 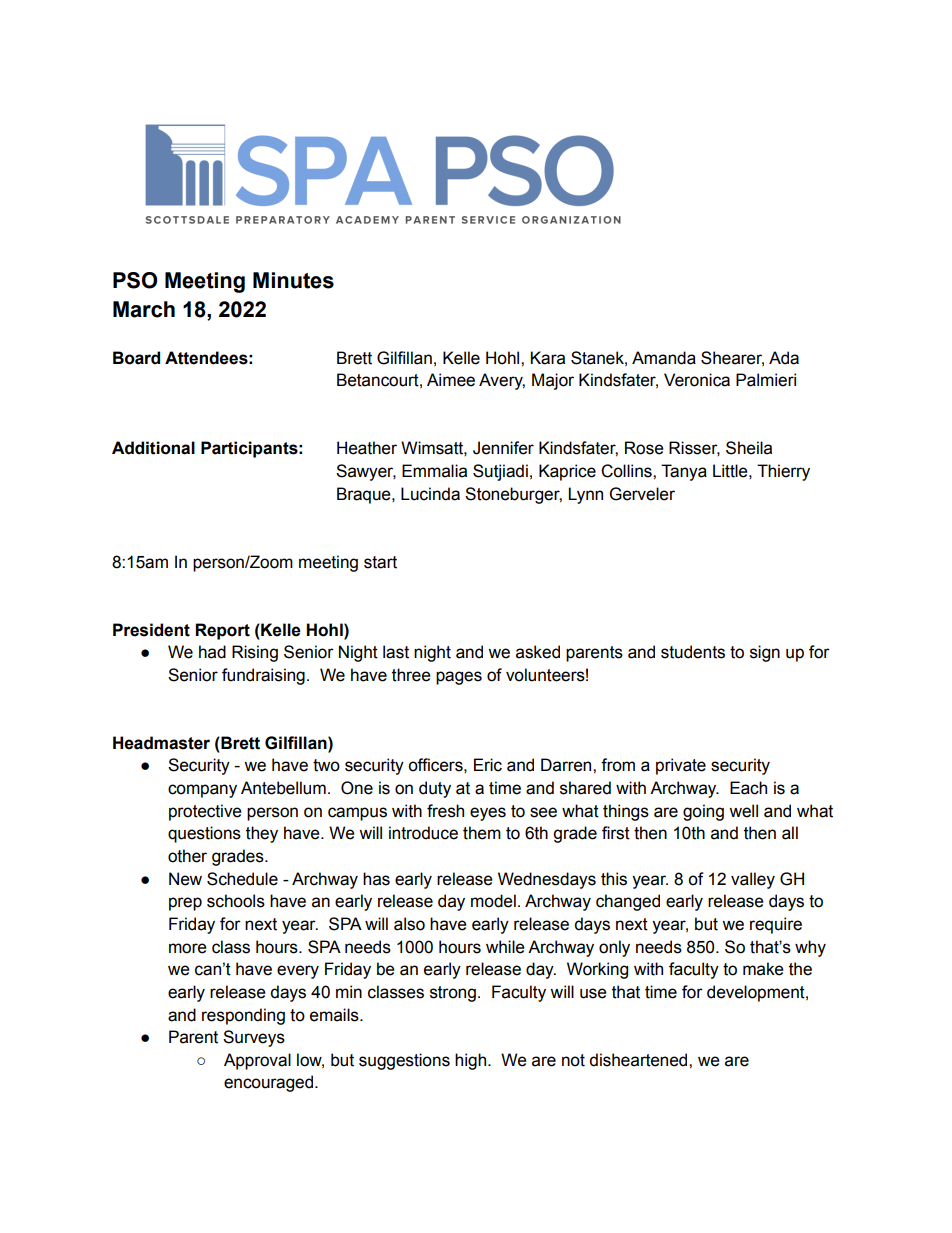 I want to click on pages, so click(x=459, y=678).
